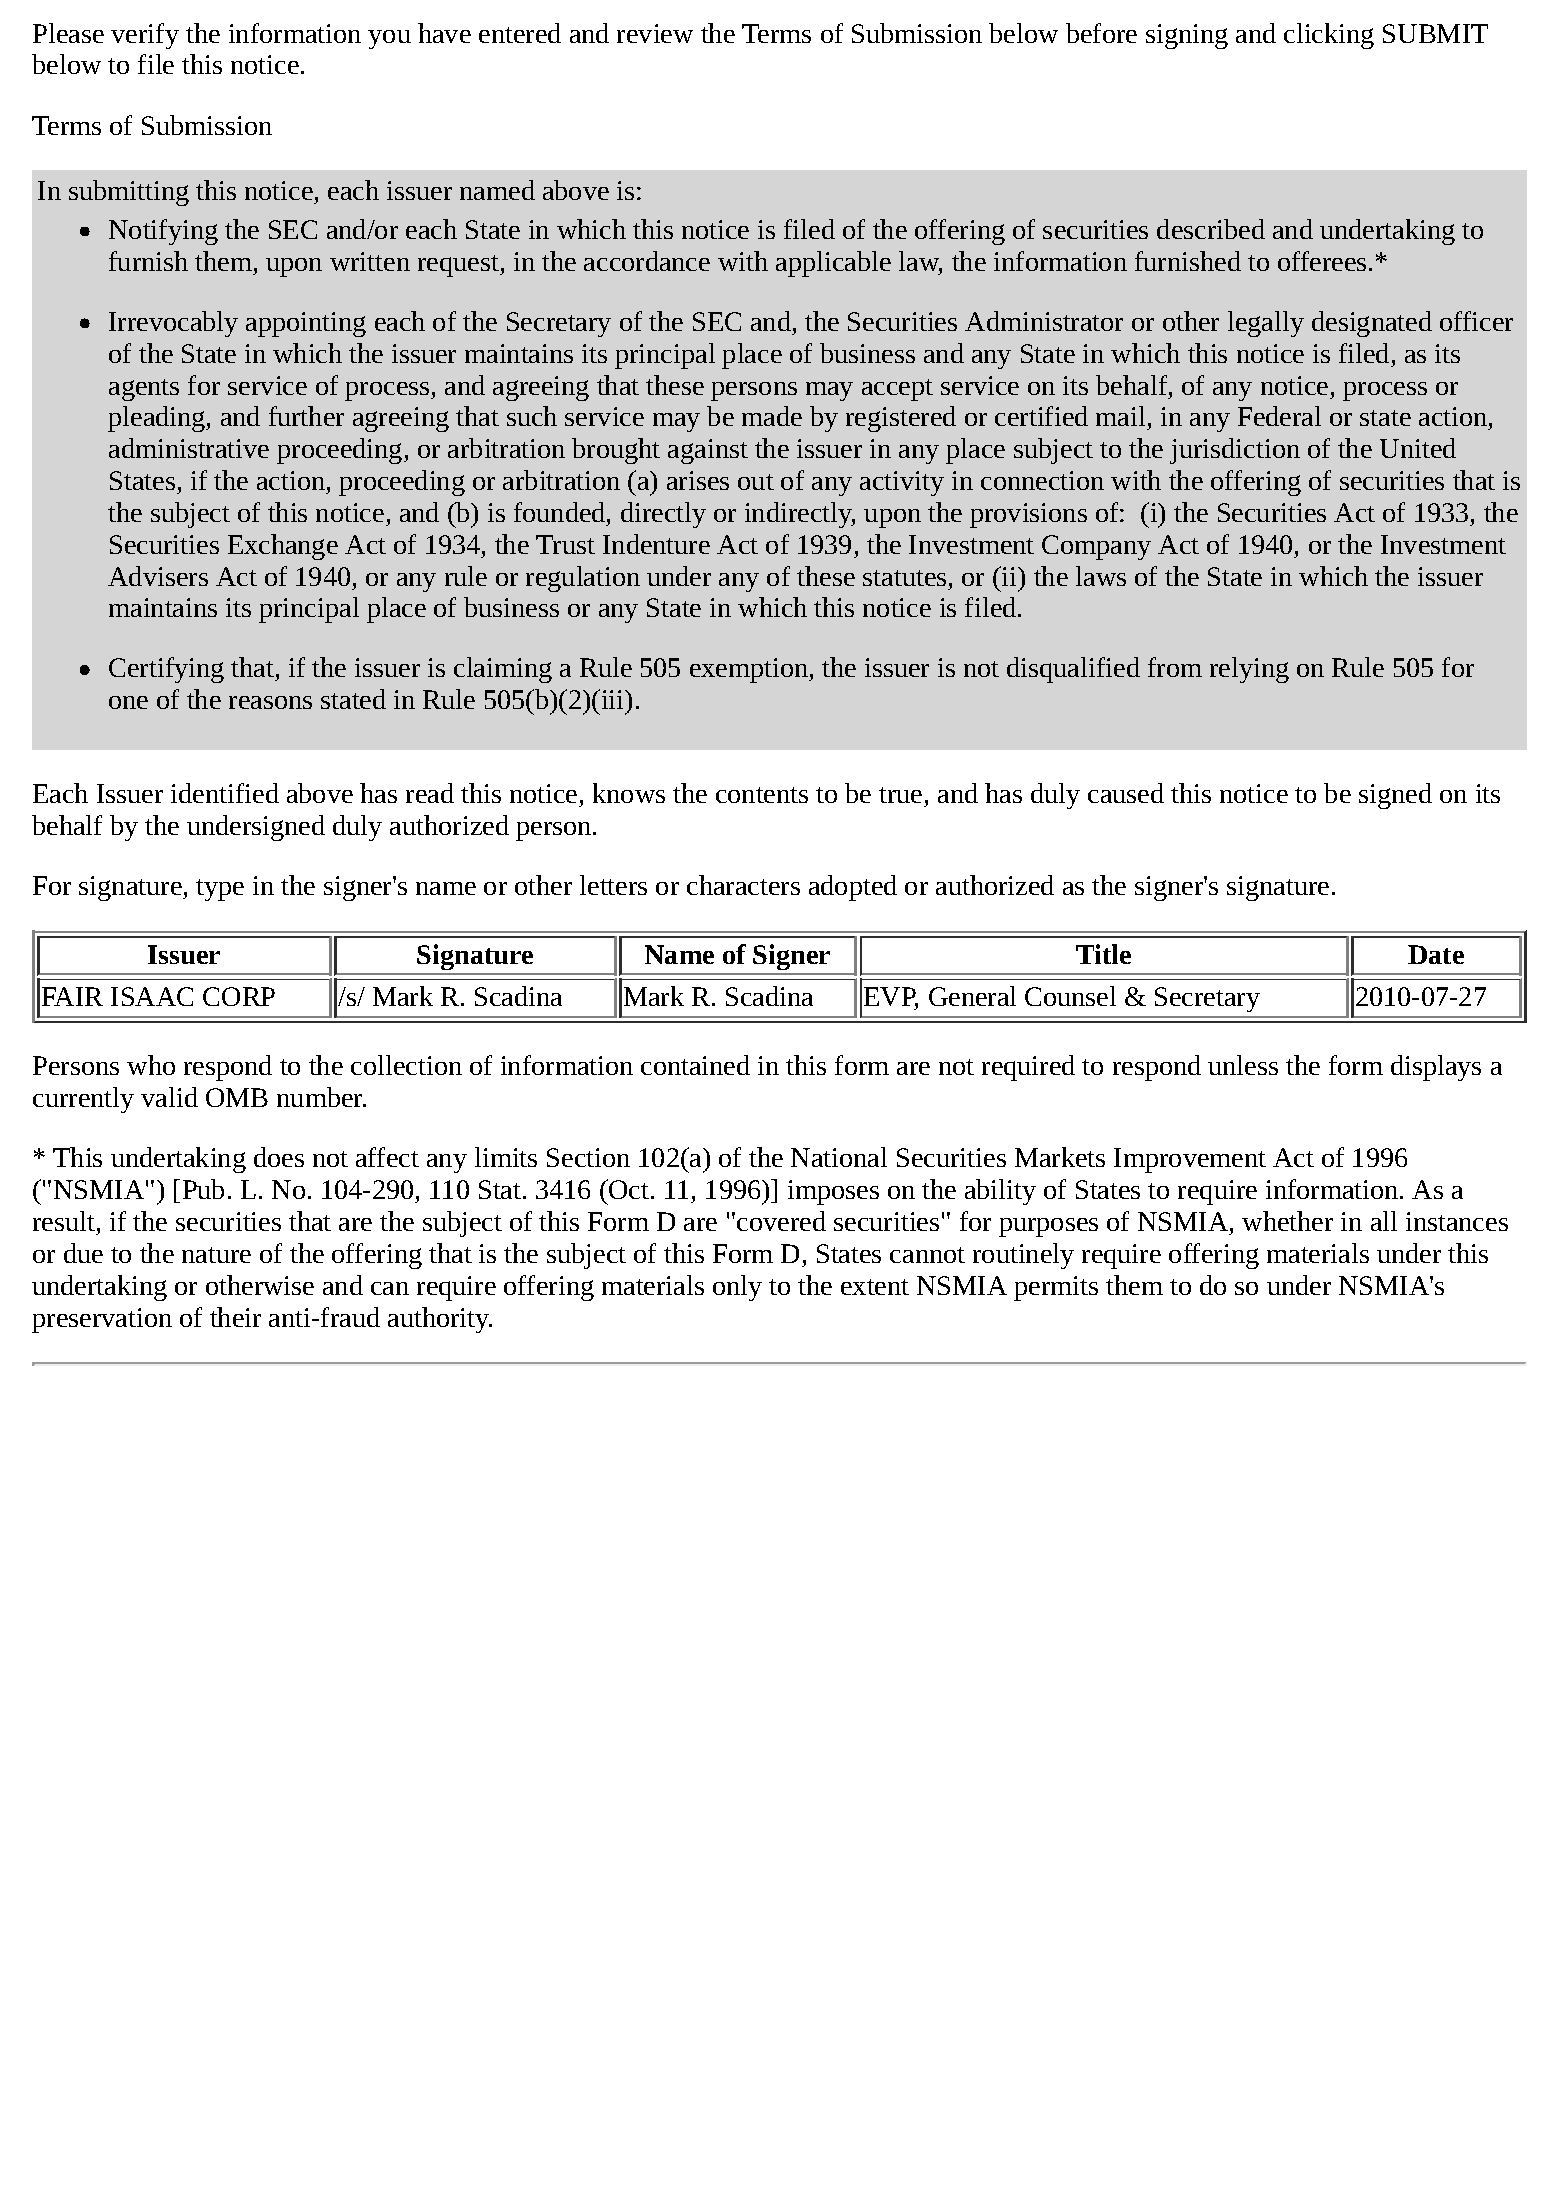 The height and width of the image is (2205, 1558). What do you see at coordinates (144, 390) in the image?
I see `agents` at bounding box center [144, 390].
